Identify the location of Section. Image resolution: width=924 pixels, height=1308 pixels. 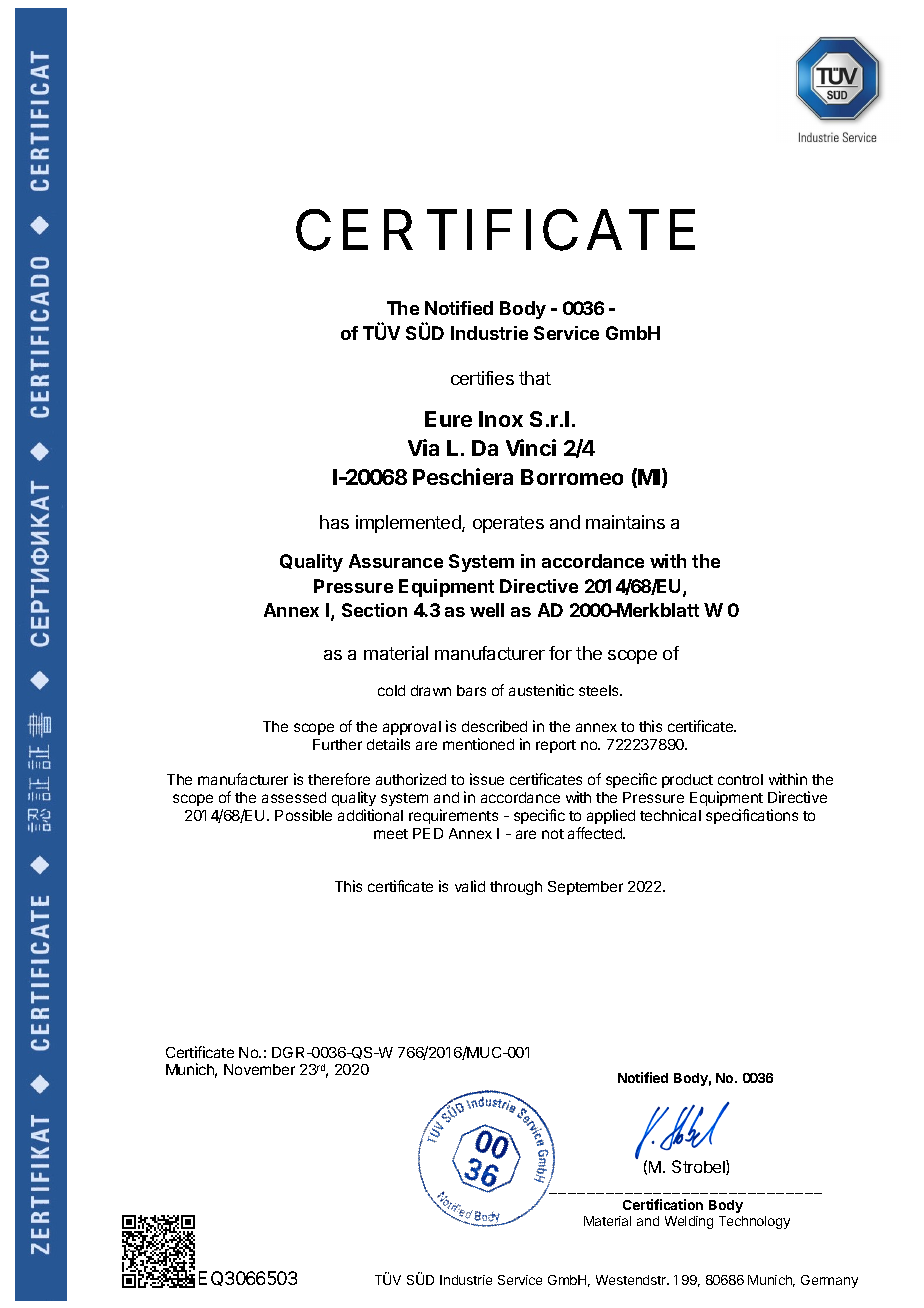
(374, 610).
